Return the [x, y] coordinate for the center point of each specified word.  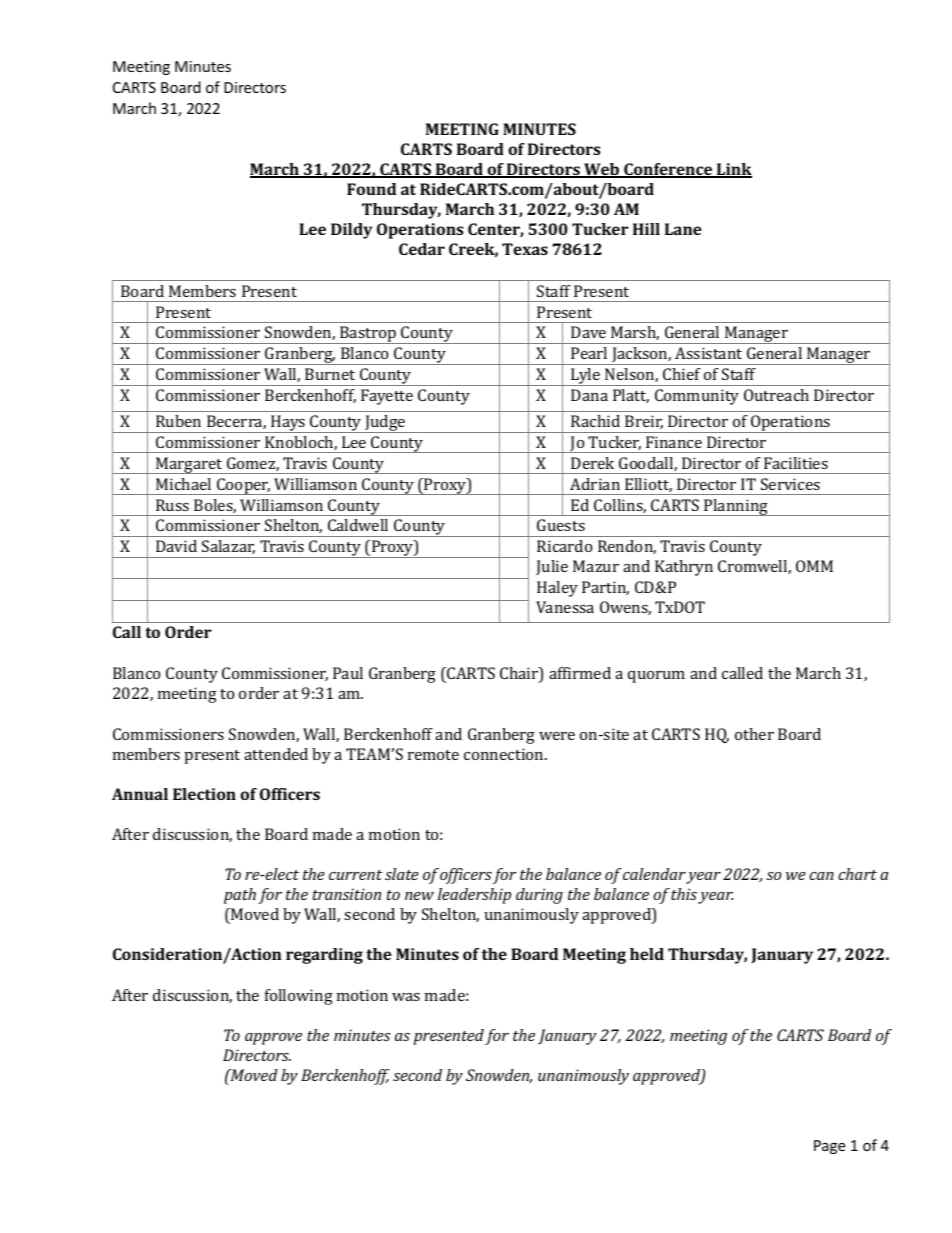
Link [733, 170]
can [821, 876]
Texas [525, 249]
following [299, 997]
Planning [736, 507]
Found [371, 189]
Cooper [243, 486]
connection [505, 754]
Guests [561, 525]
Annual [140, 794]
